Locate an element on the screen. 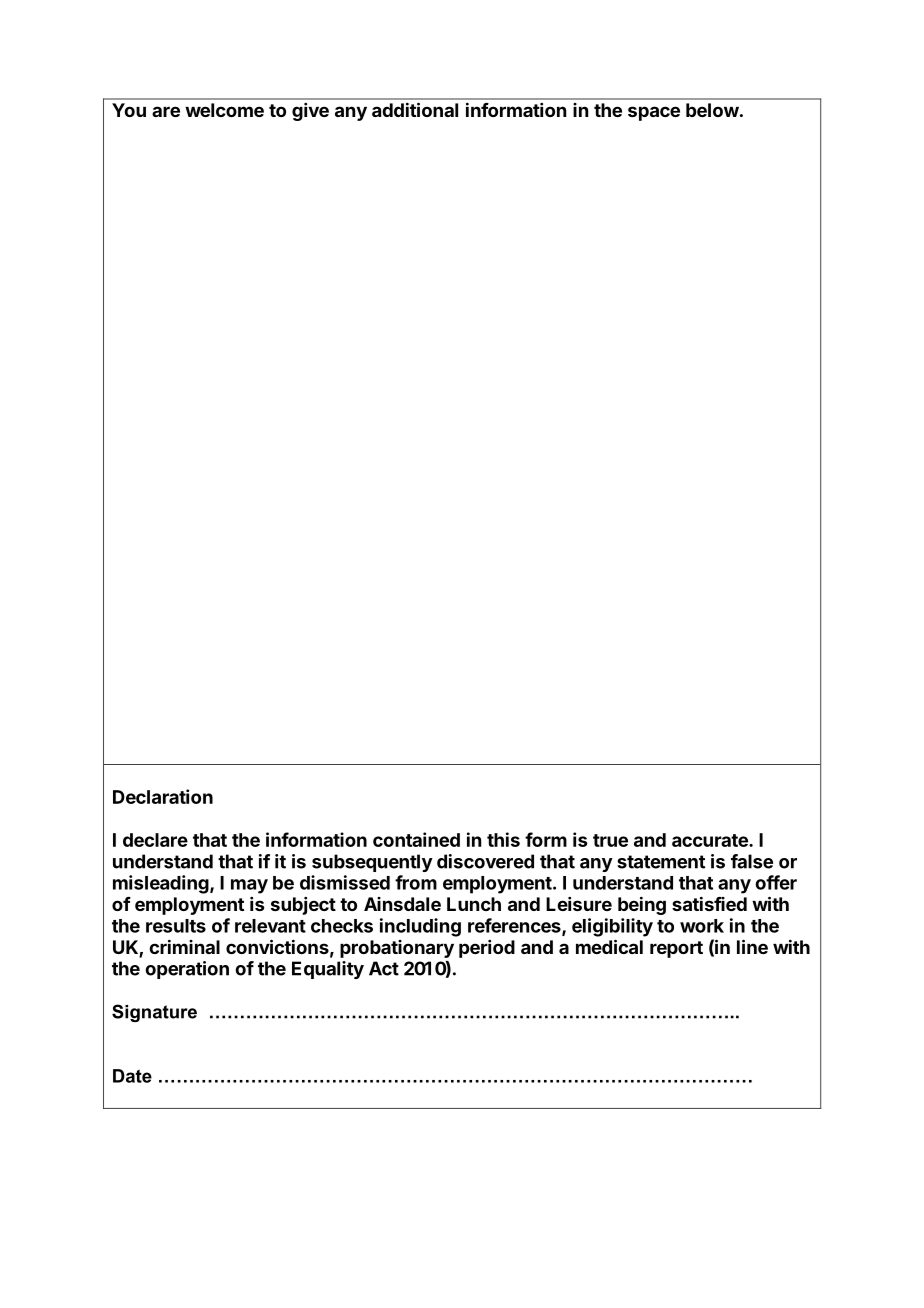  below is located at coordinates (712, 110).
